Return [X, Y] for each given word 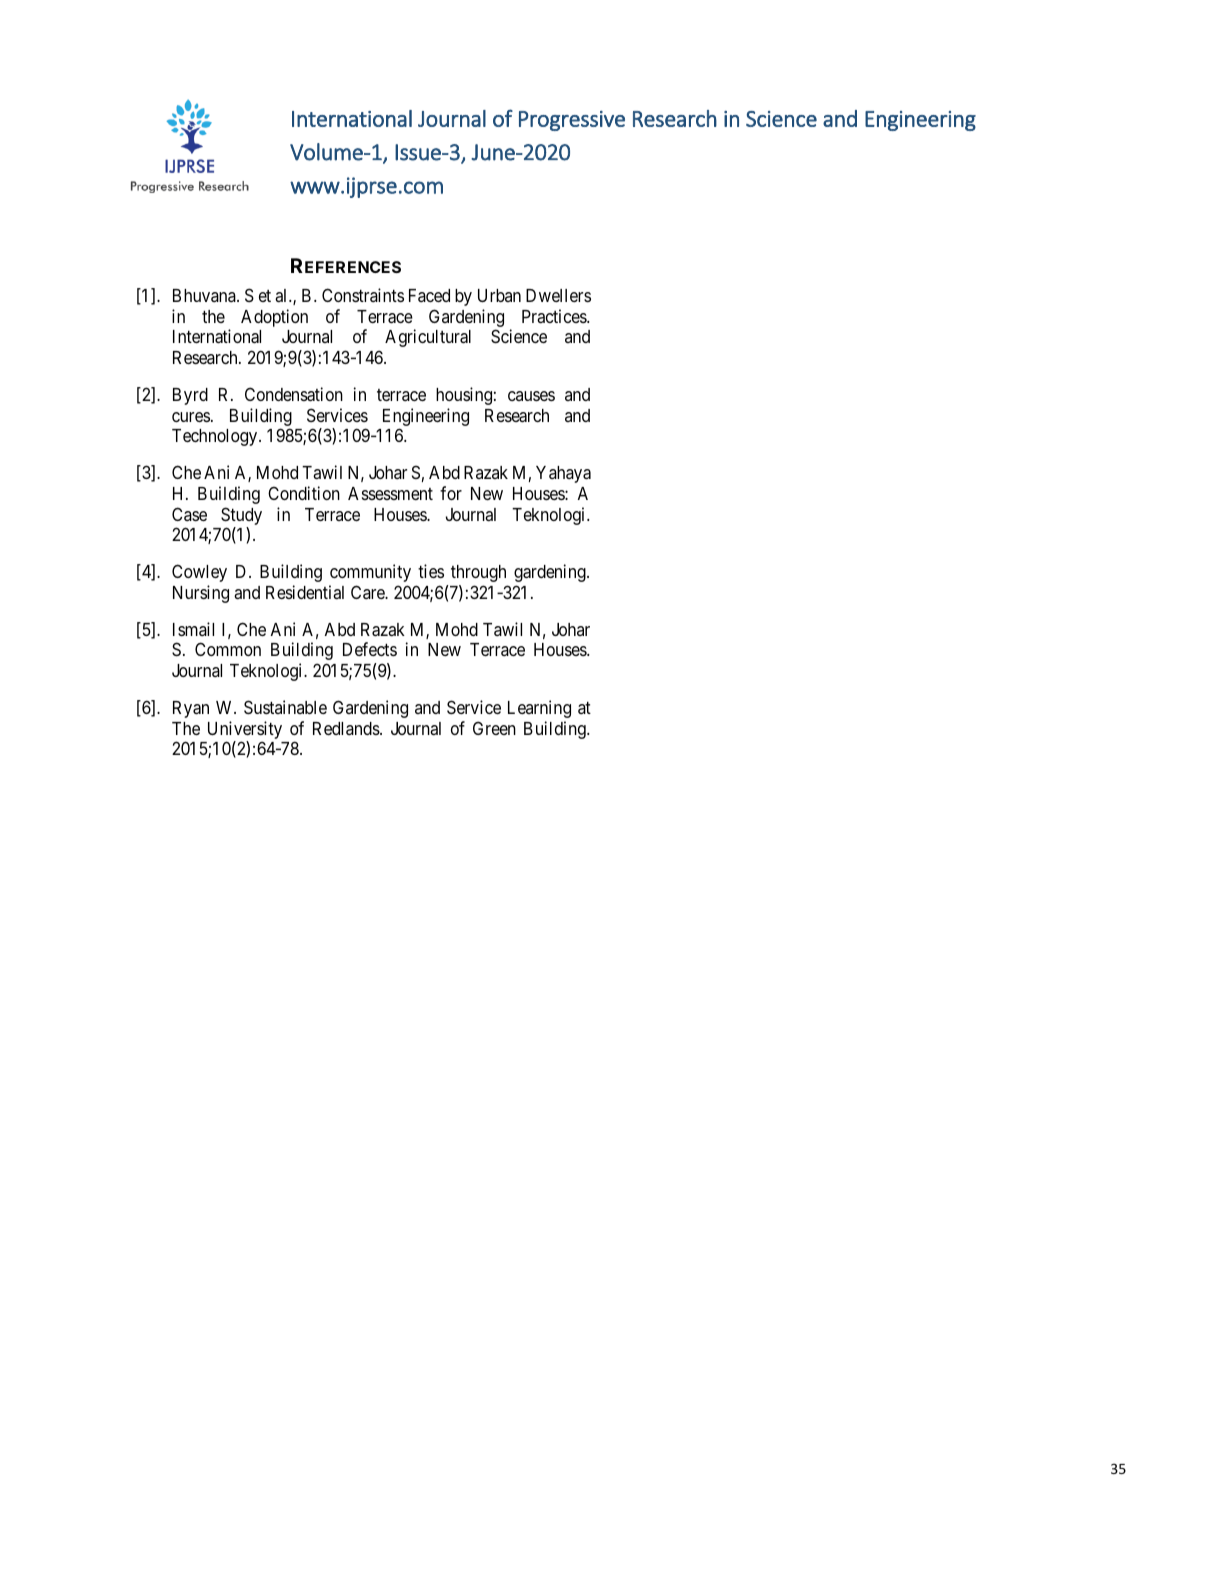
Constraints [363, 295]
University [245, 730]
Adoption [274, 318]
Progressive [572, 121]
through [478, 573]
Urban [499, 295]
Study [241, 516]
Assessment [390, 493]
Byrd [190, 396]
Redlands [347, 728]
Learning [539, 709]
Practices [555, 316]
